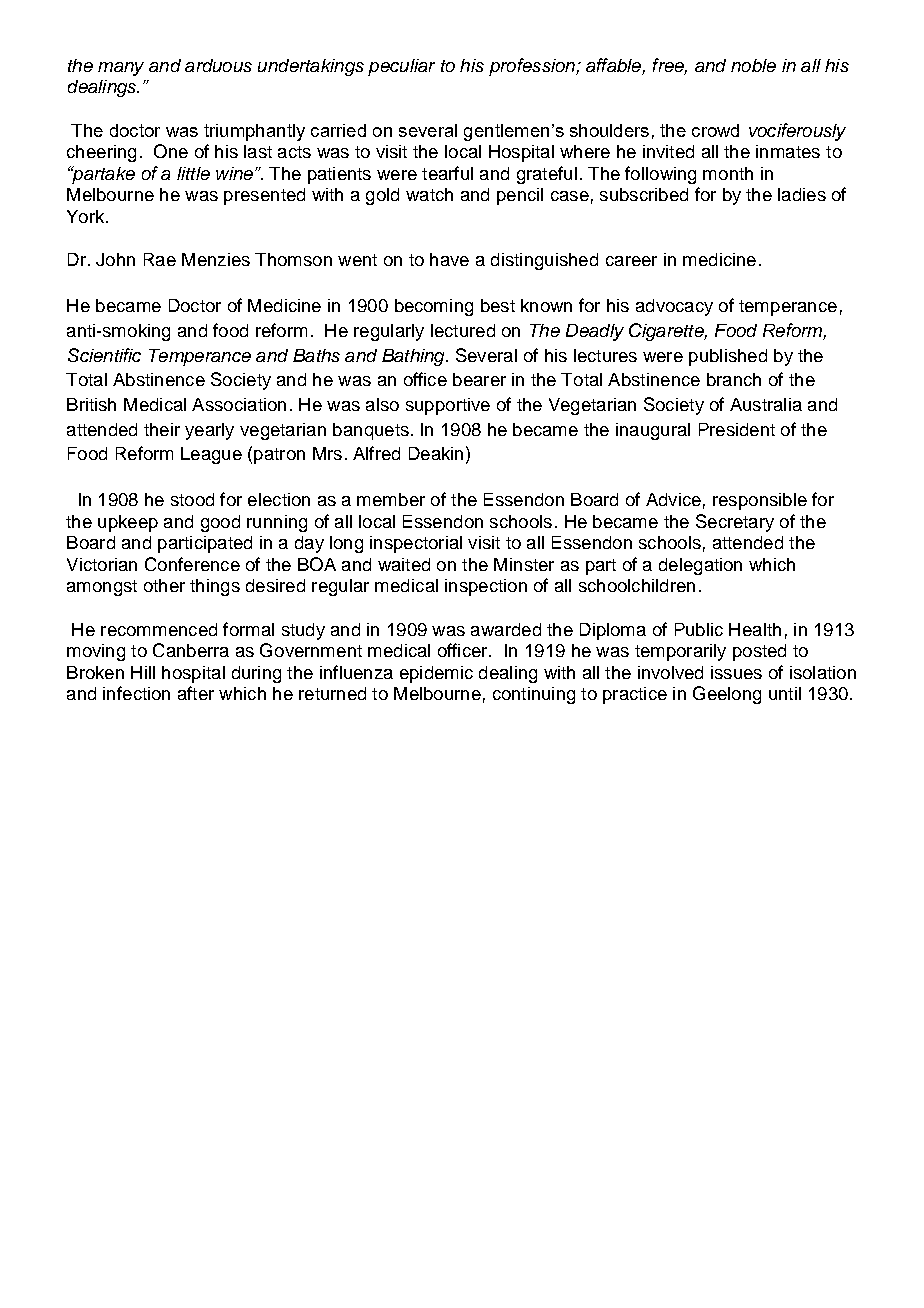 This image has width=924, height=1308. I want to click on advocacy, so click(674, 307).
